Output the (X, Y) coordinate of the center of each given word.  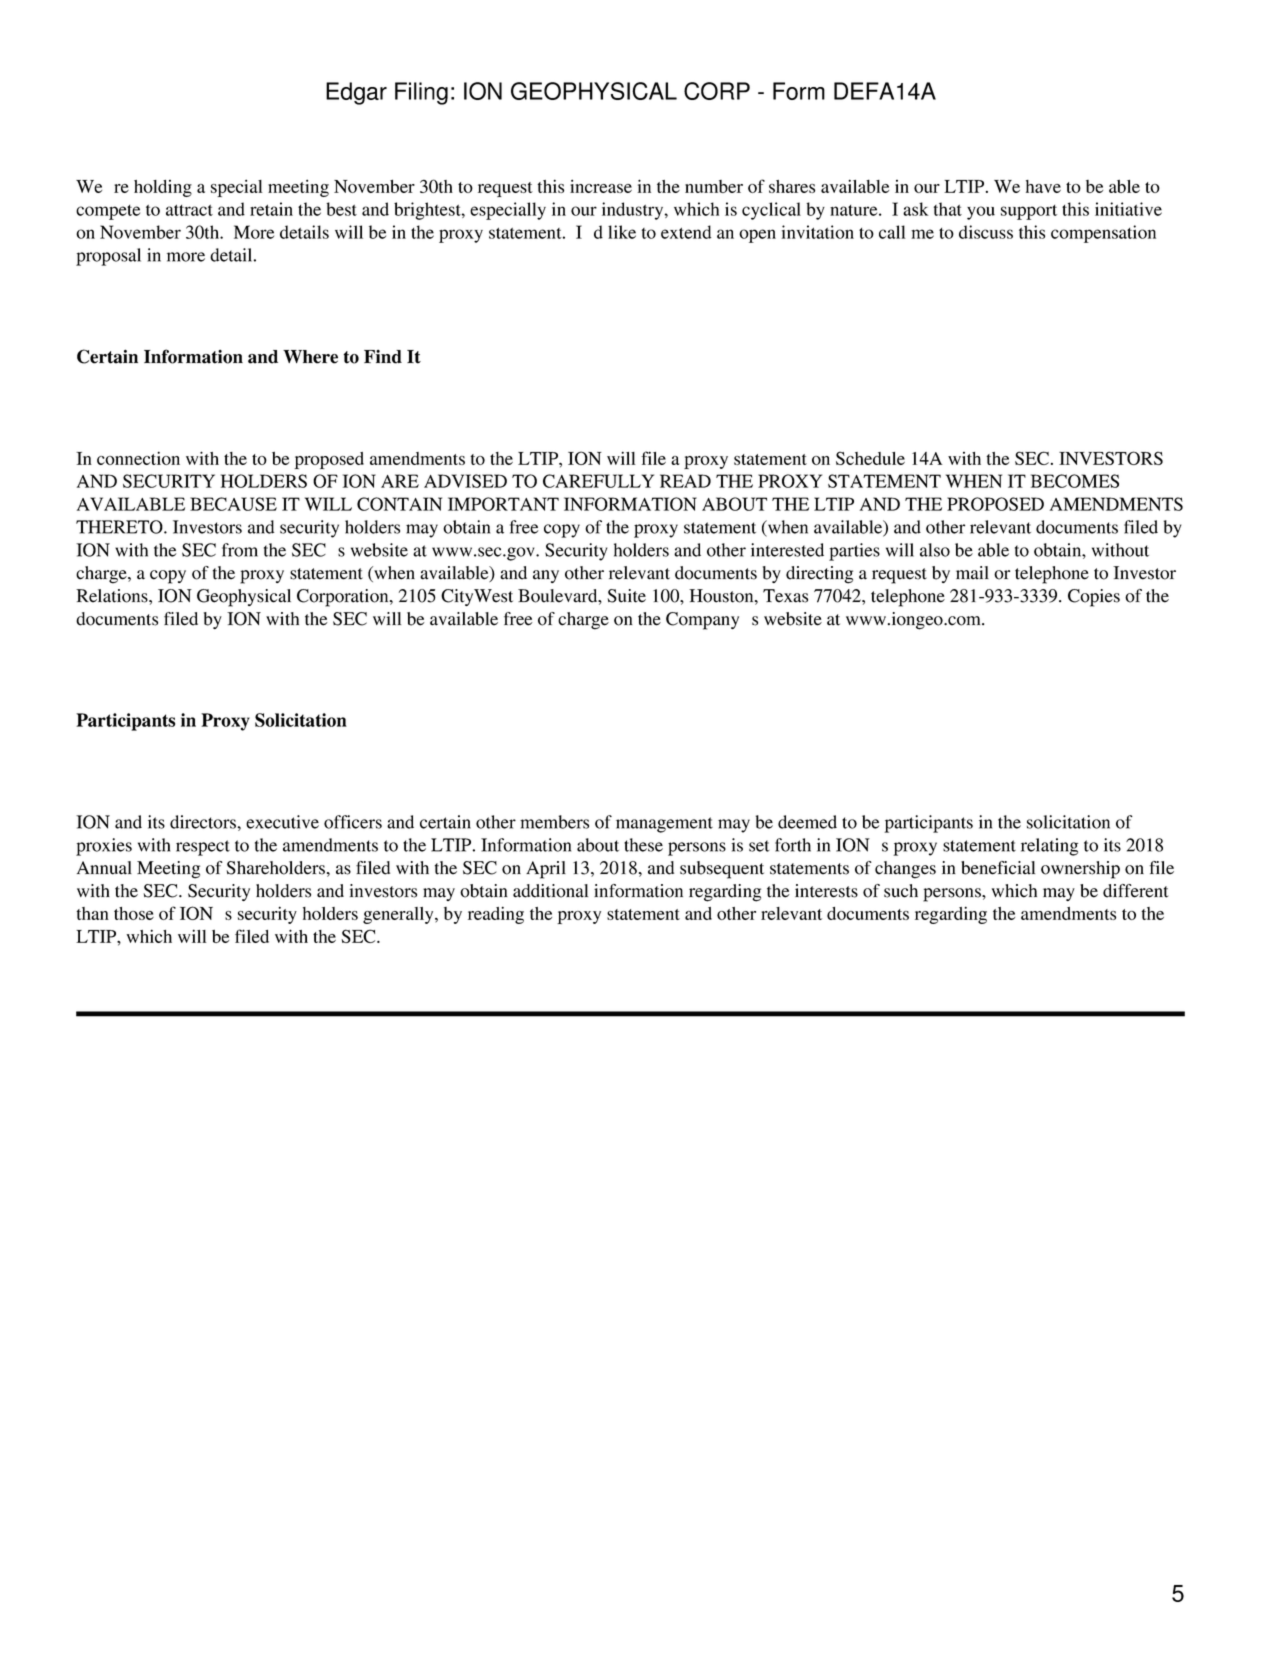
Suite (626, 596)
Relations (113, 596)
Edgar (356, 93)
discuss (986, 232)
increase (601, 186)
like (622, 232)
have (1043, 186)
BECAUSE (233, 504)
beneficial (998, 868)
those (134, 913)
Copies (1094, 598)
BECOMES (1075, 481)
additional (550, 891)
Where (310, 357)
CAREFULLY (598, 481)
